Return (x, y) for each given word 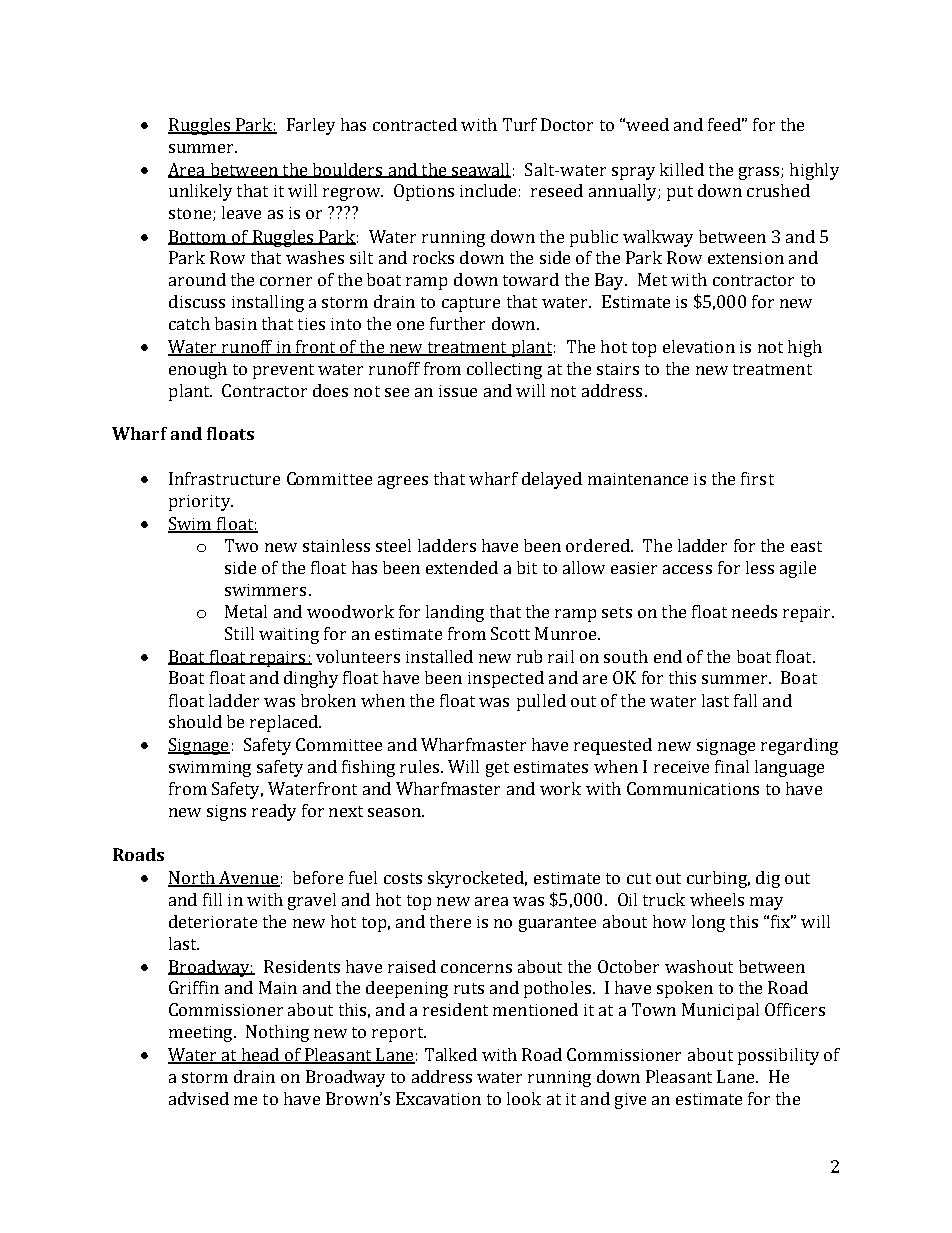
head (260, 1056)
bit (527, 567)
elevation (699, 346)
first (757, 478)
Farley (311, 126)
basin (236, 323)
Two (241, 545)
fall (745, 700)
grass (760, 173)
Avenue (248, 878)
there (450, 921)
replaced (285, 723)
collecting (504, 370)
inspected (506, 679)
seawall (480, 170)
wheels (717, 899)
